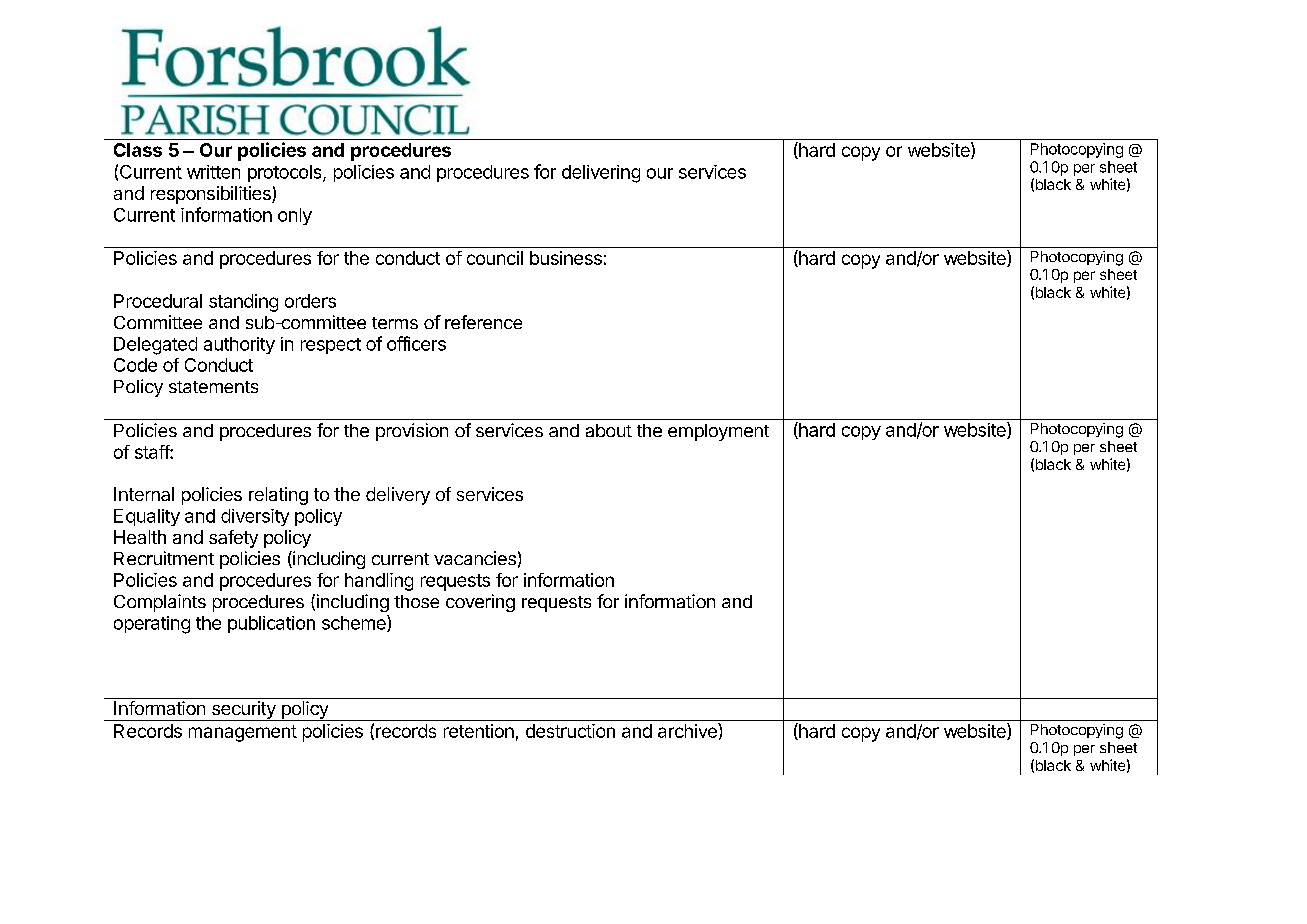 This screenshot has height=924, width=1307. I want to click on business, so click(566, 258).
